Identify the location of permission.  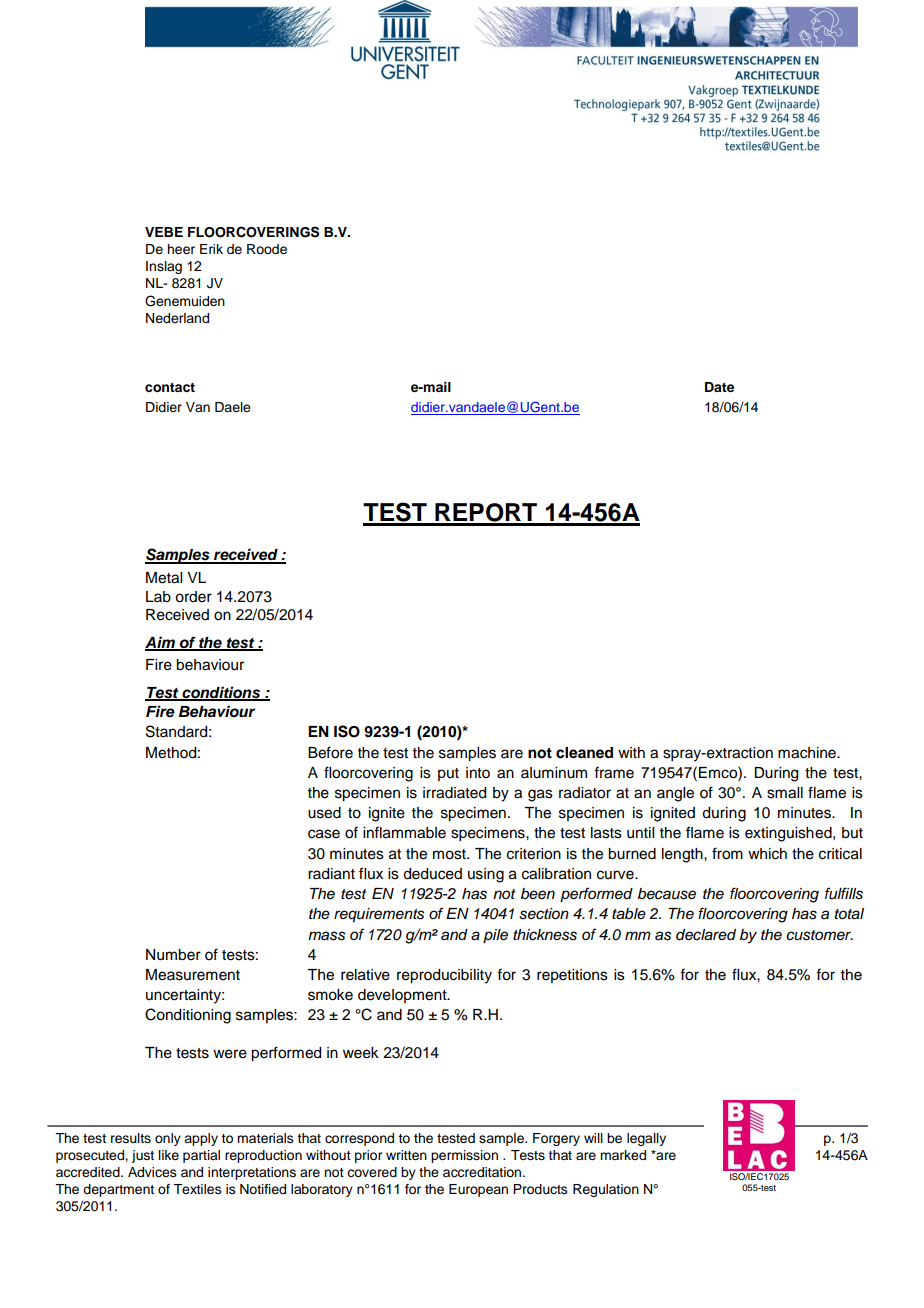
(464, 1156).
